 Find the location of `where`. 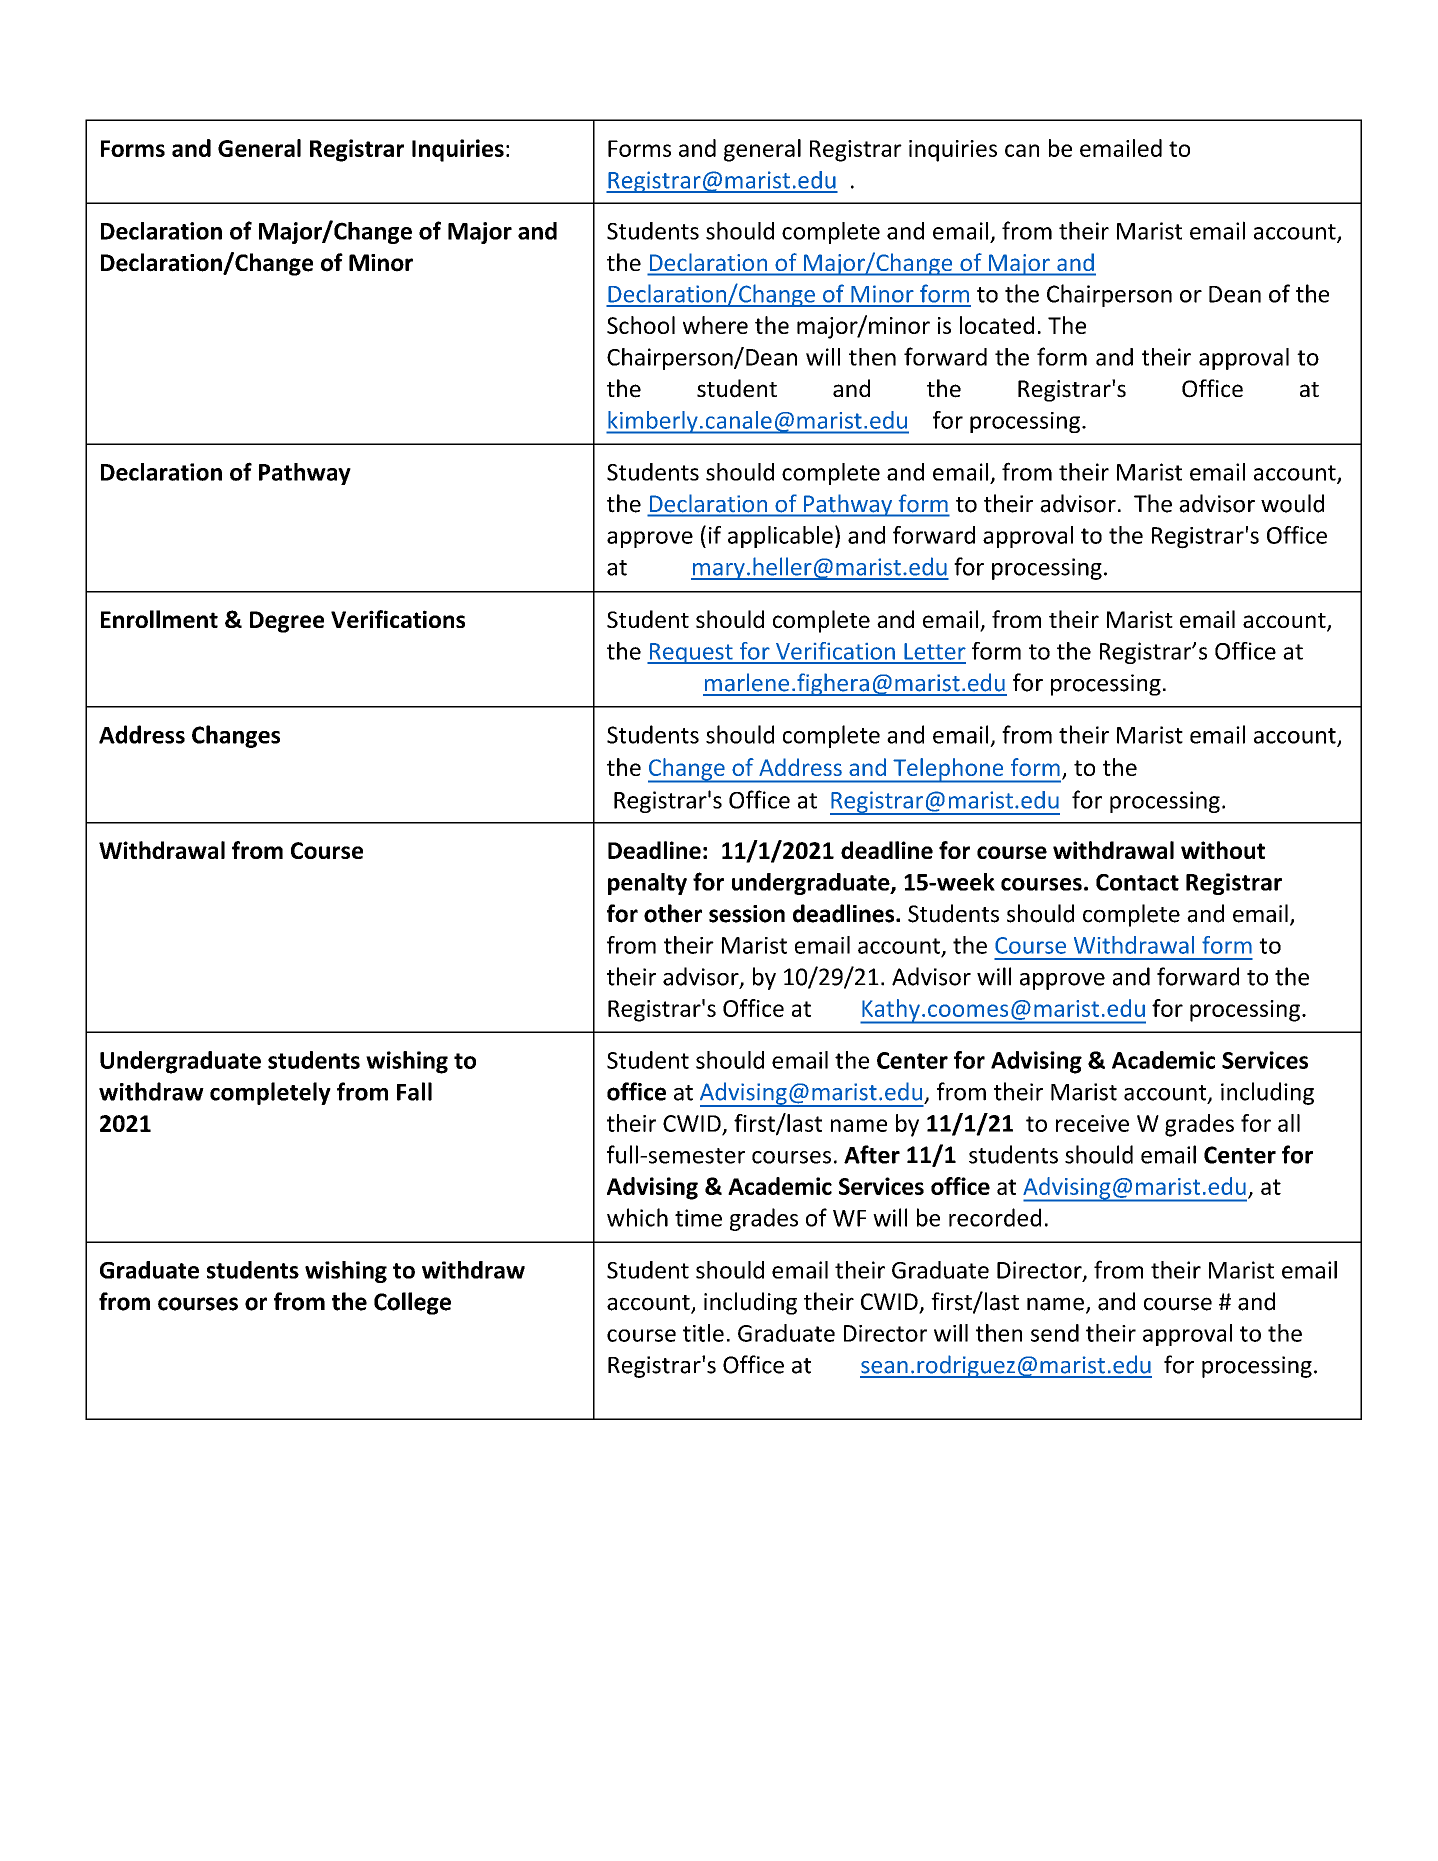

where is located at coordinates (715, 325).
